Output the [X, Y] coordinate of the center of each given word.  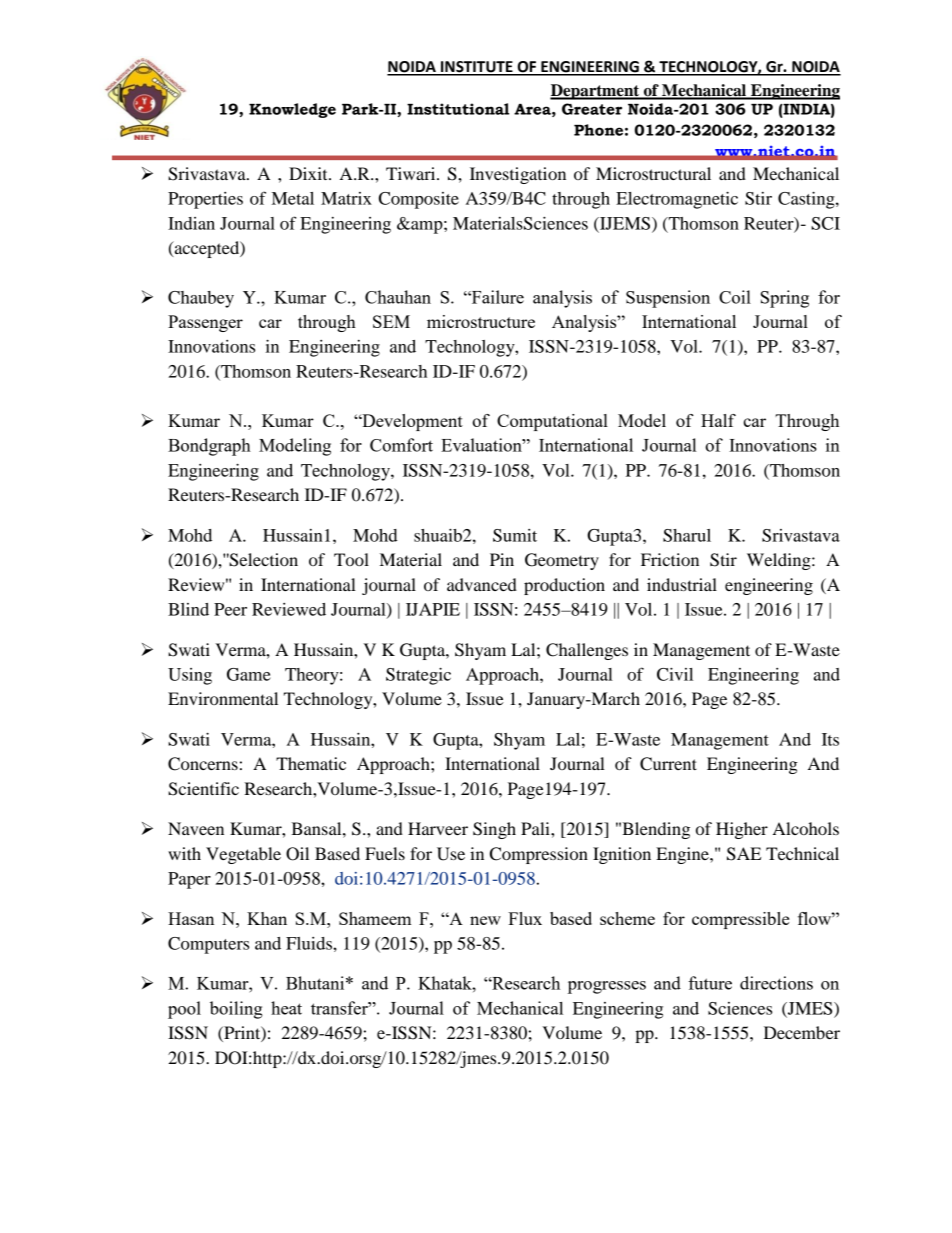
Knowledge [292, 110]
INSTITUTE [477, 68]
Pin [502, 559]
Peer [230, 609]
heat [286, 1008]
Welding [780, 561]
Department [596, 92]
